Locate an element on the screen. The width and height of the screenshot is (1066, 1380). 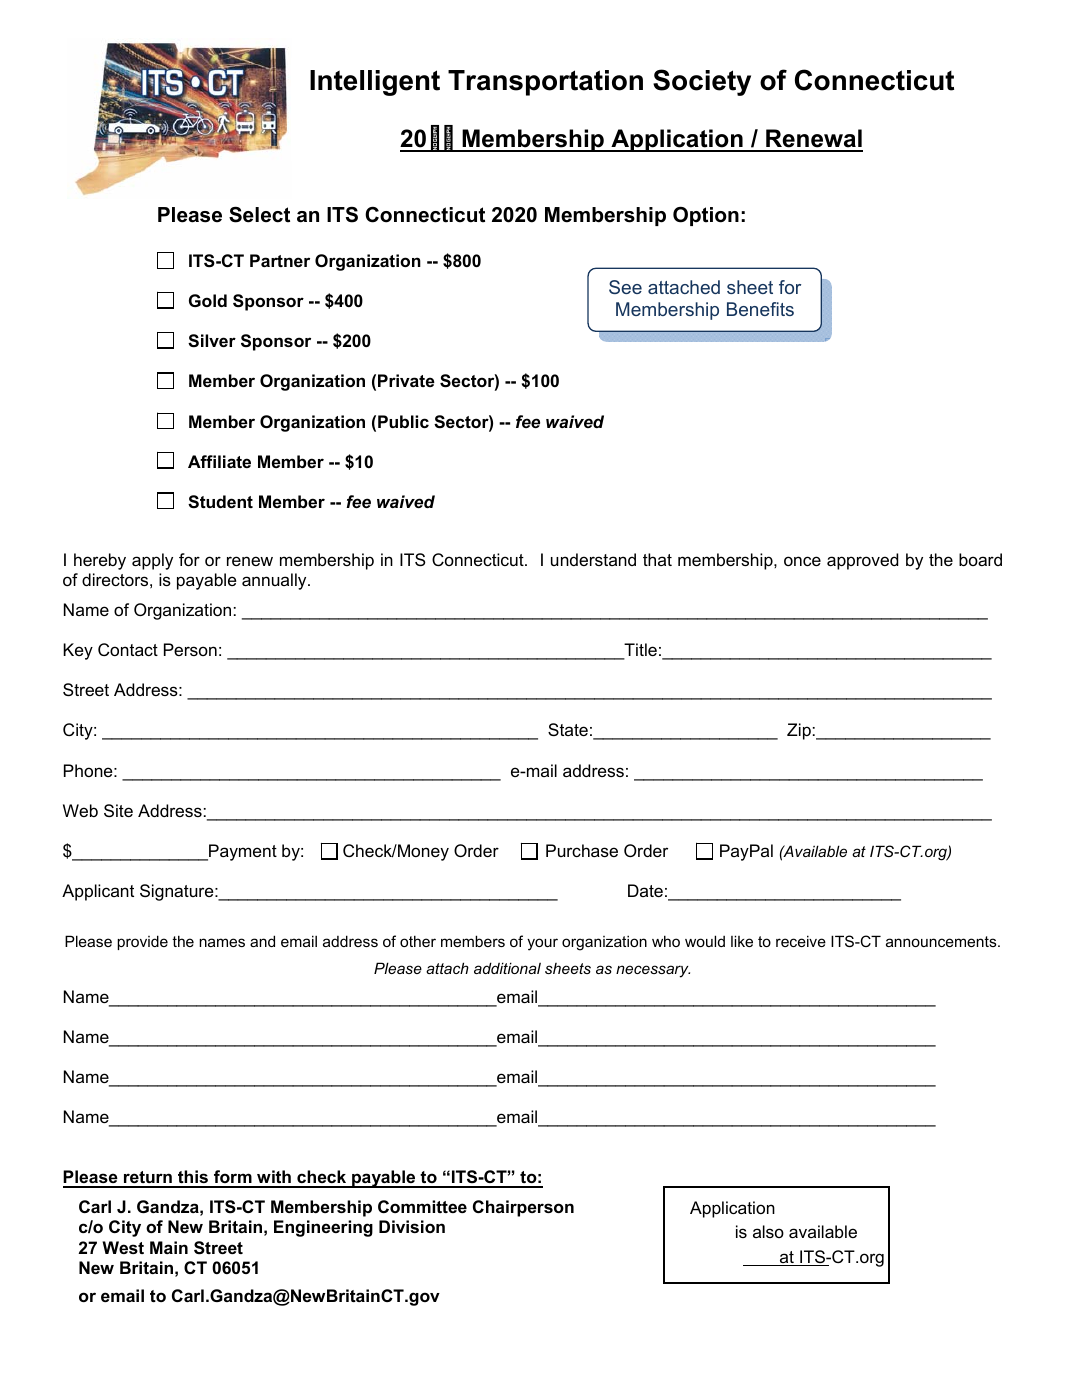
Transportation is located at coordinates (545, 83).
